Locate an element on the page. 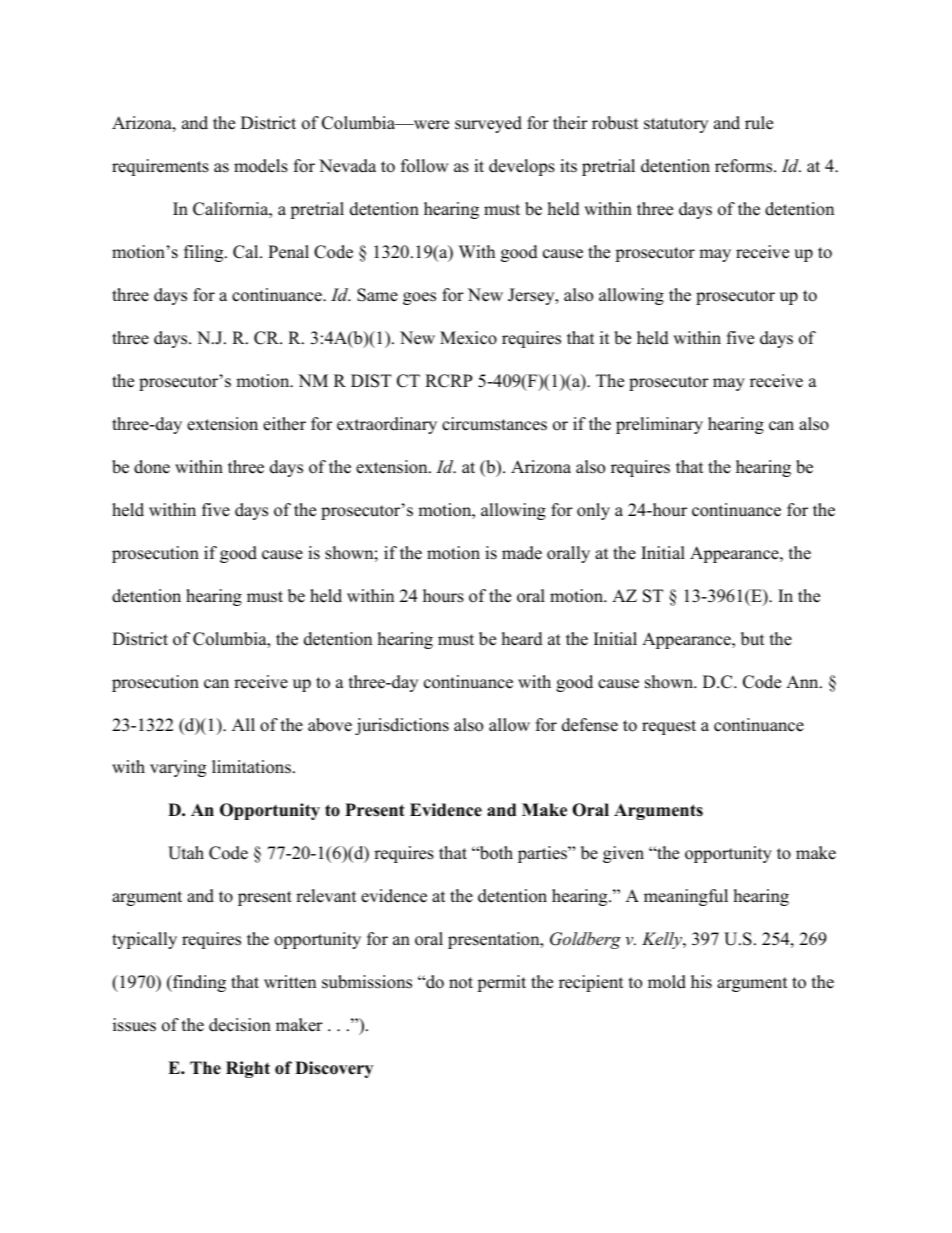  models is located at coordinates (261, 166).
